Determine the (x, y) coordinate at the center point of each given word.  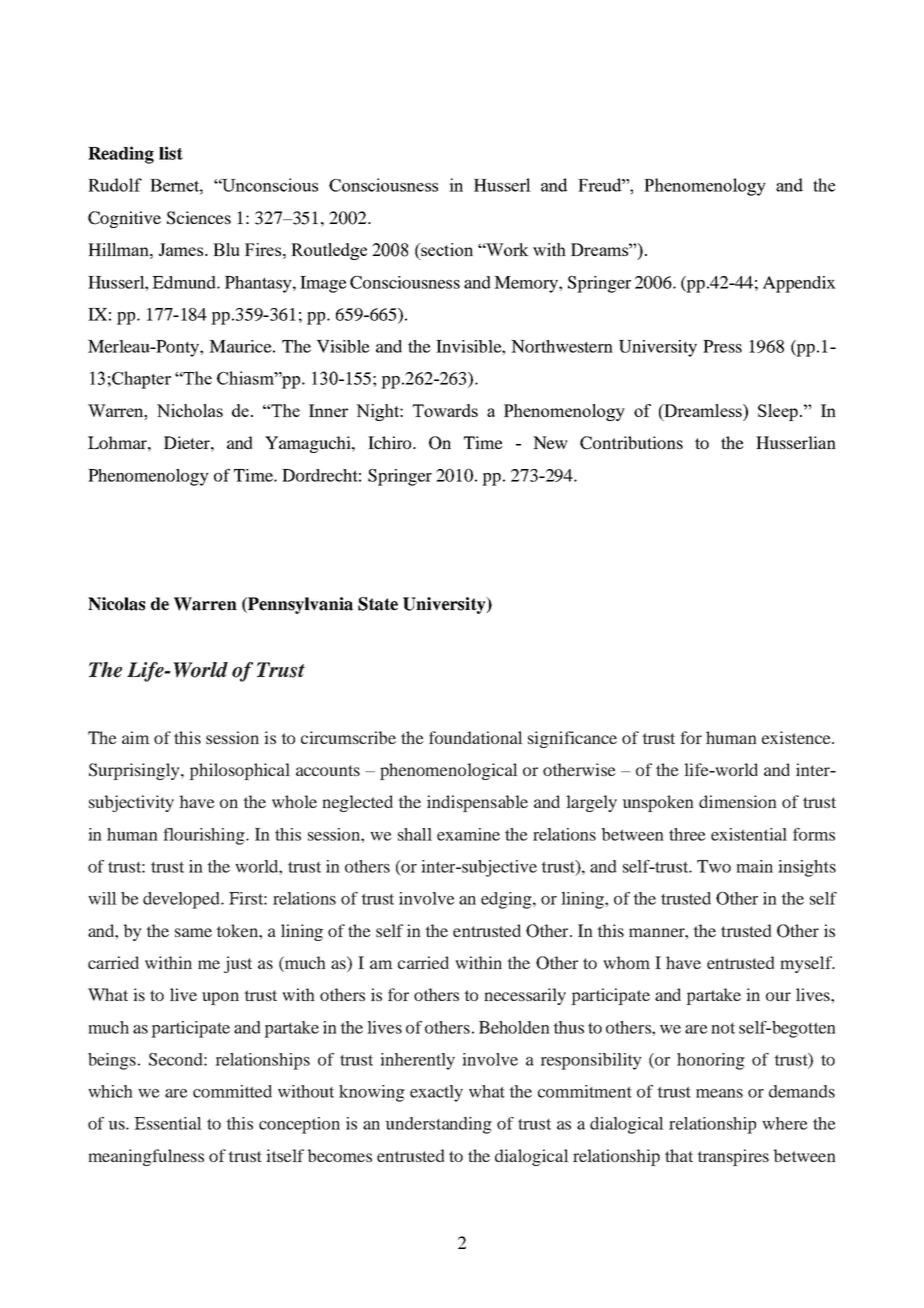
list (171, 153)
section (446, 249)
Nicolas (116, 604)
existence (797, 737)
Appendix (799, 284)
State (378, 604)
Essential (168, 1123)
